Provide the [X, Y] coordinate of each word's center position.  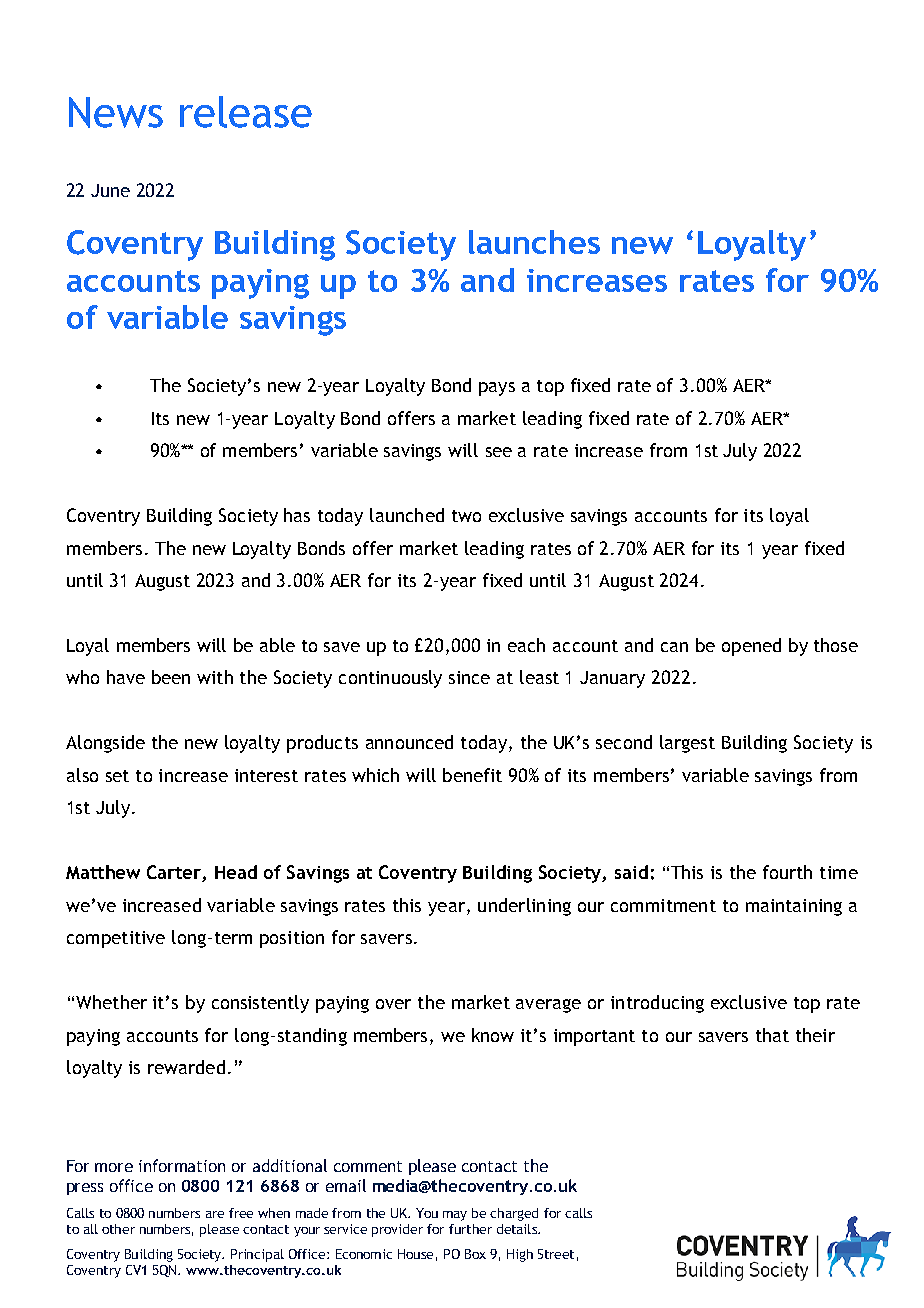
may [455, 1216]
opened [751, 647]
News [116, 112]
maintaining [794, 907]
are [215, 1214]
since [469, 677]
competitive [116, 939]
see [499, 452]
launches [534, 242]
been [171, 677]
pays [497, 389]
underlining [524, 907]
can [674, 647]
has [297, 515]
